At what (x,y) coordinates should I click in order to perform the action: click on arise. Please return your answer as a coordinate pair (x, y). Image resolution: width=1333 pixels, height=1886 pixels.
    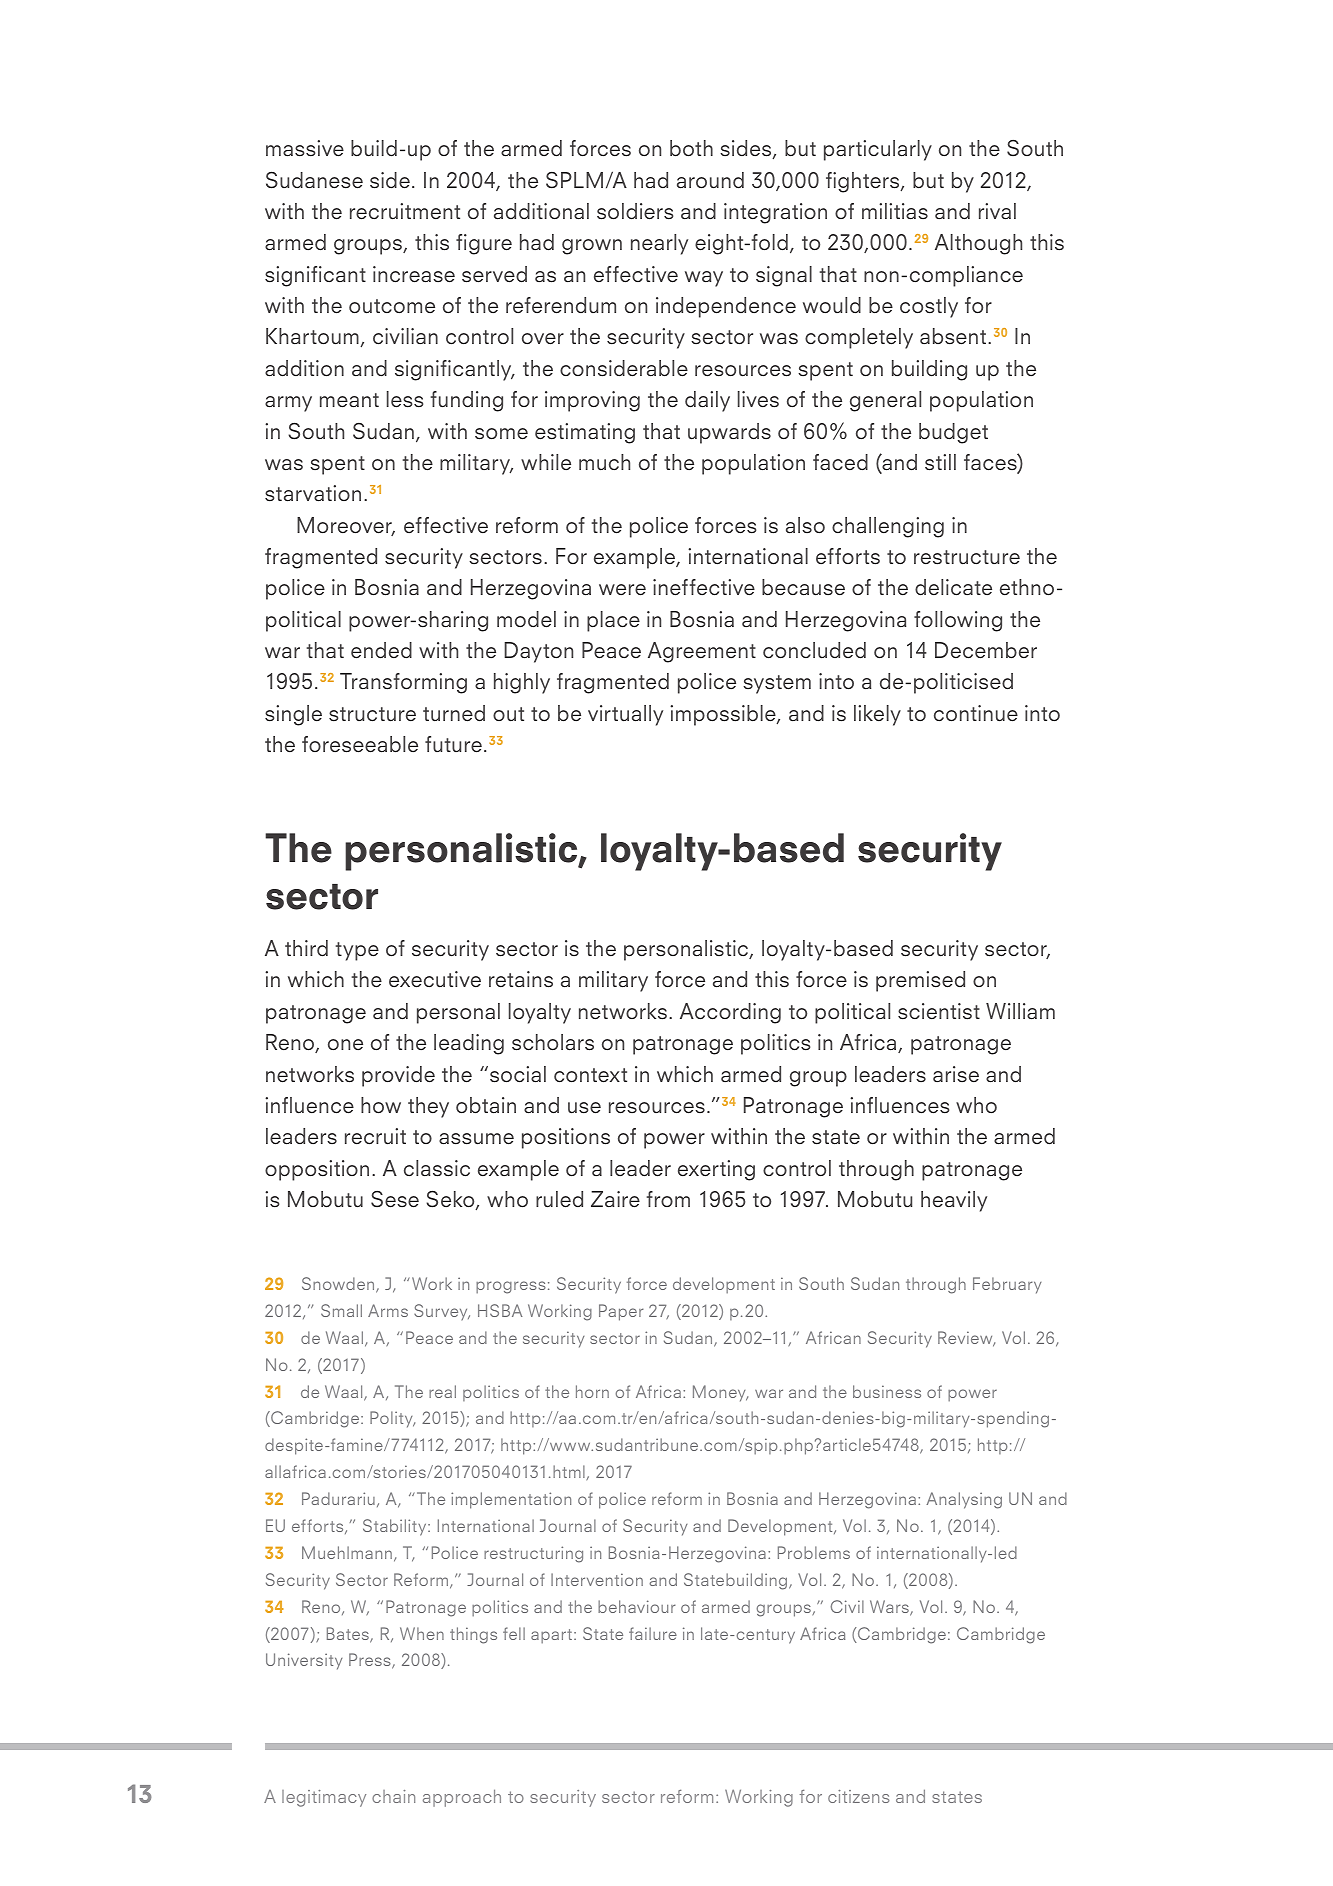
    Looking at the image, I should click on (956, 1074).
